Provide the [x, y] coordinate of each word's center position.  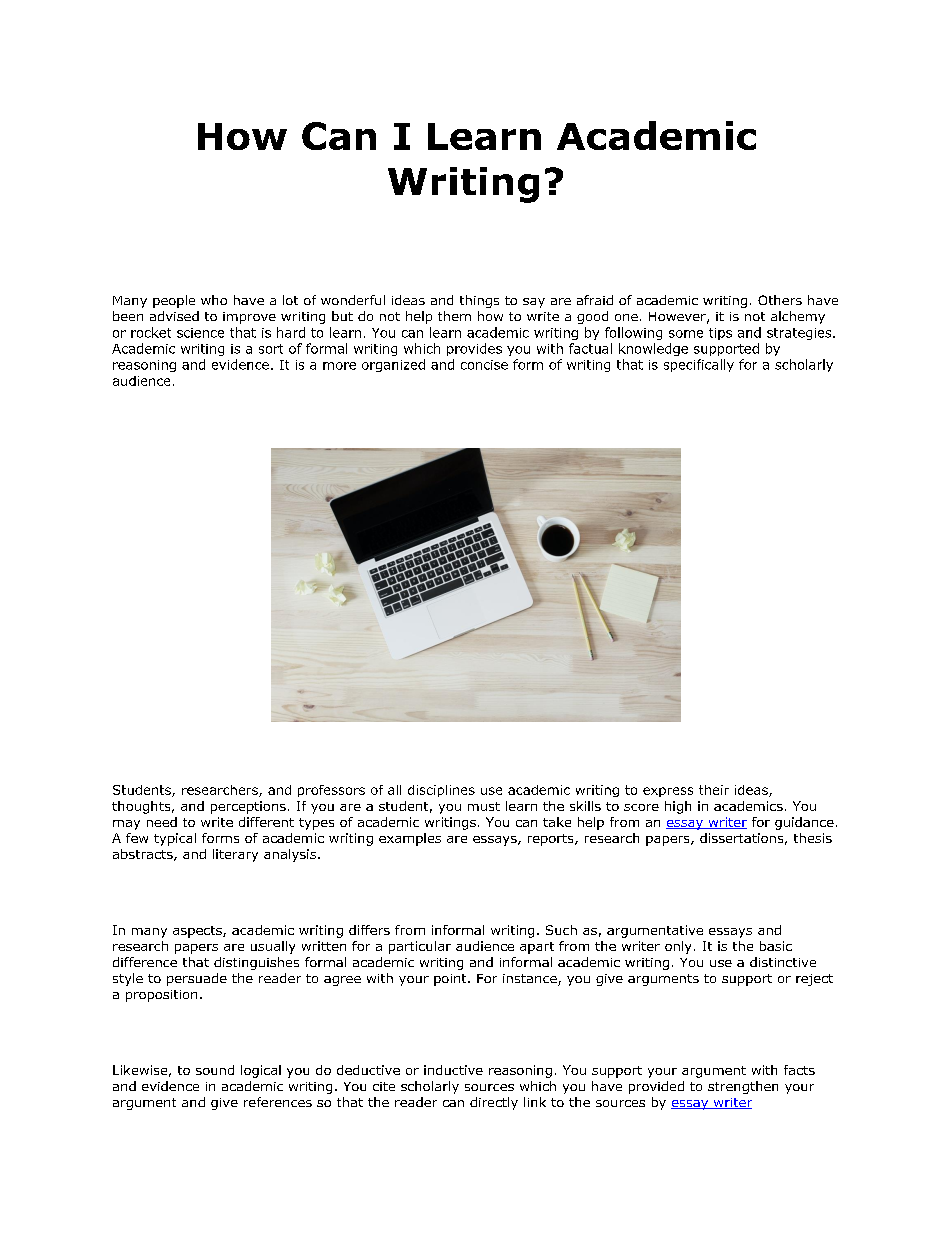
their [714, 790]
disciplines [441, 791]
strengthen [743, 1087]
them [454, 316]
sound [215, 1070]
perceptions [248, 807]
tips [720, 334]
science [200, 333]
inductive [453, 1070]
